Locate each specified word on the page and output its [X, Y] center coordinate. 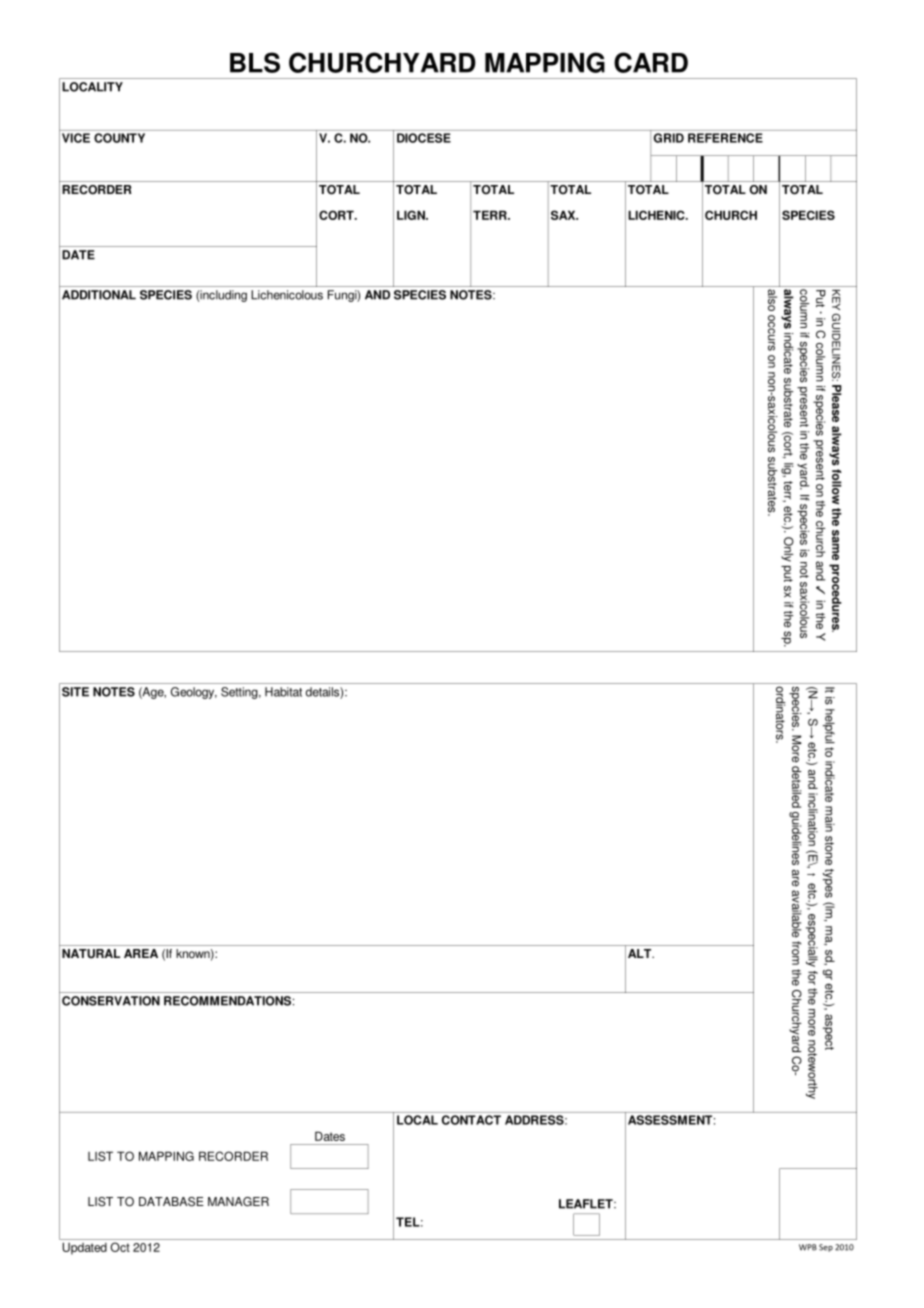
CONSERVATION [111, 1001]
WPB [808, 1247]
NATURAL [91, 954]
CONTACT [471, 1120]
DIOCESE [424, 138]
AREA [141, 953]
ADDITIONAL [99, 295]
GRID [669, 138]
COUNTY [119, 138]
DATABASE [171, 1202]
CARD [651, 62]
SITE [75, 692]
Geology [194, 693]
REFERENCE [725, 138]
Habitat [283, 692]
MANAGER [238, 1202]
